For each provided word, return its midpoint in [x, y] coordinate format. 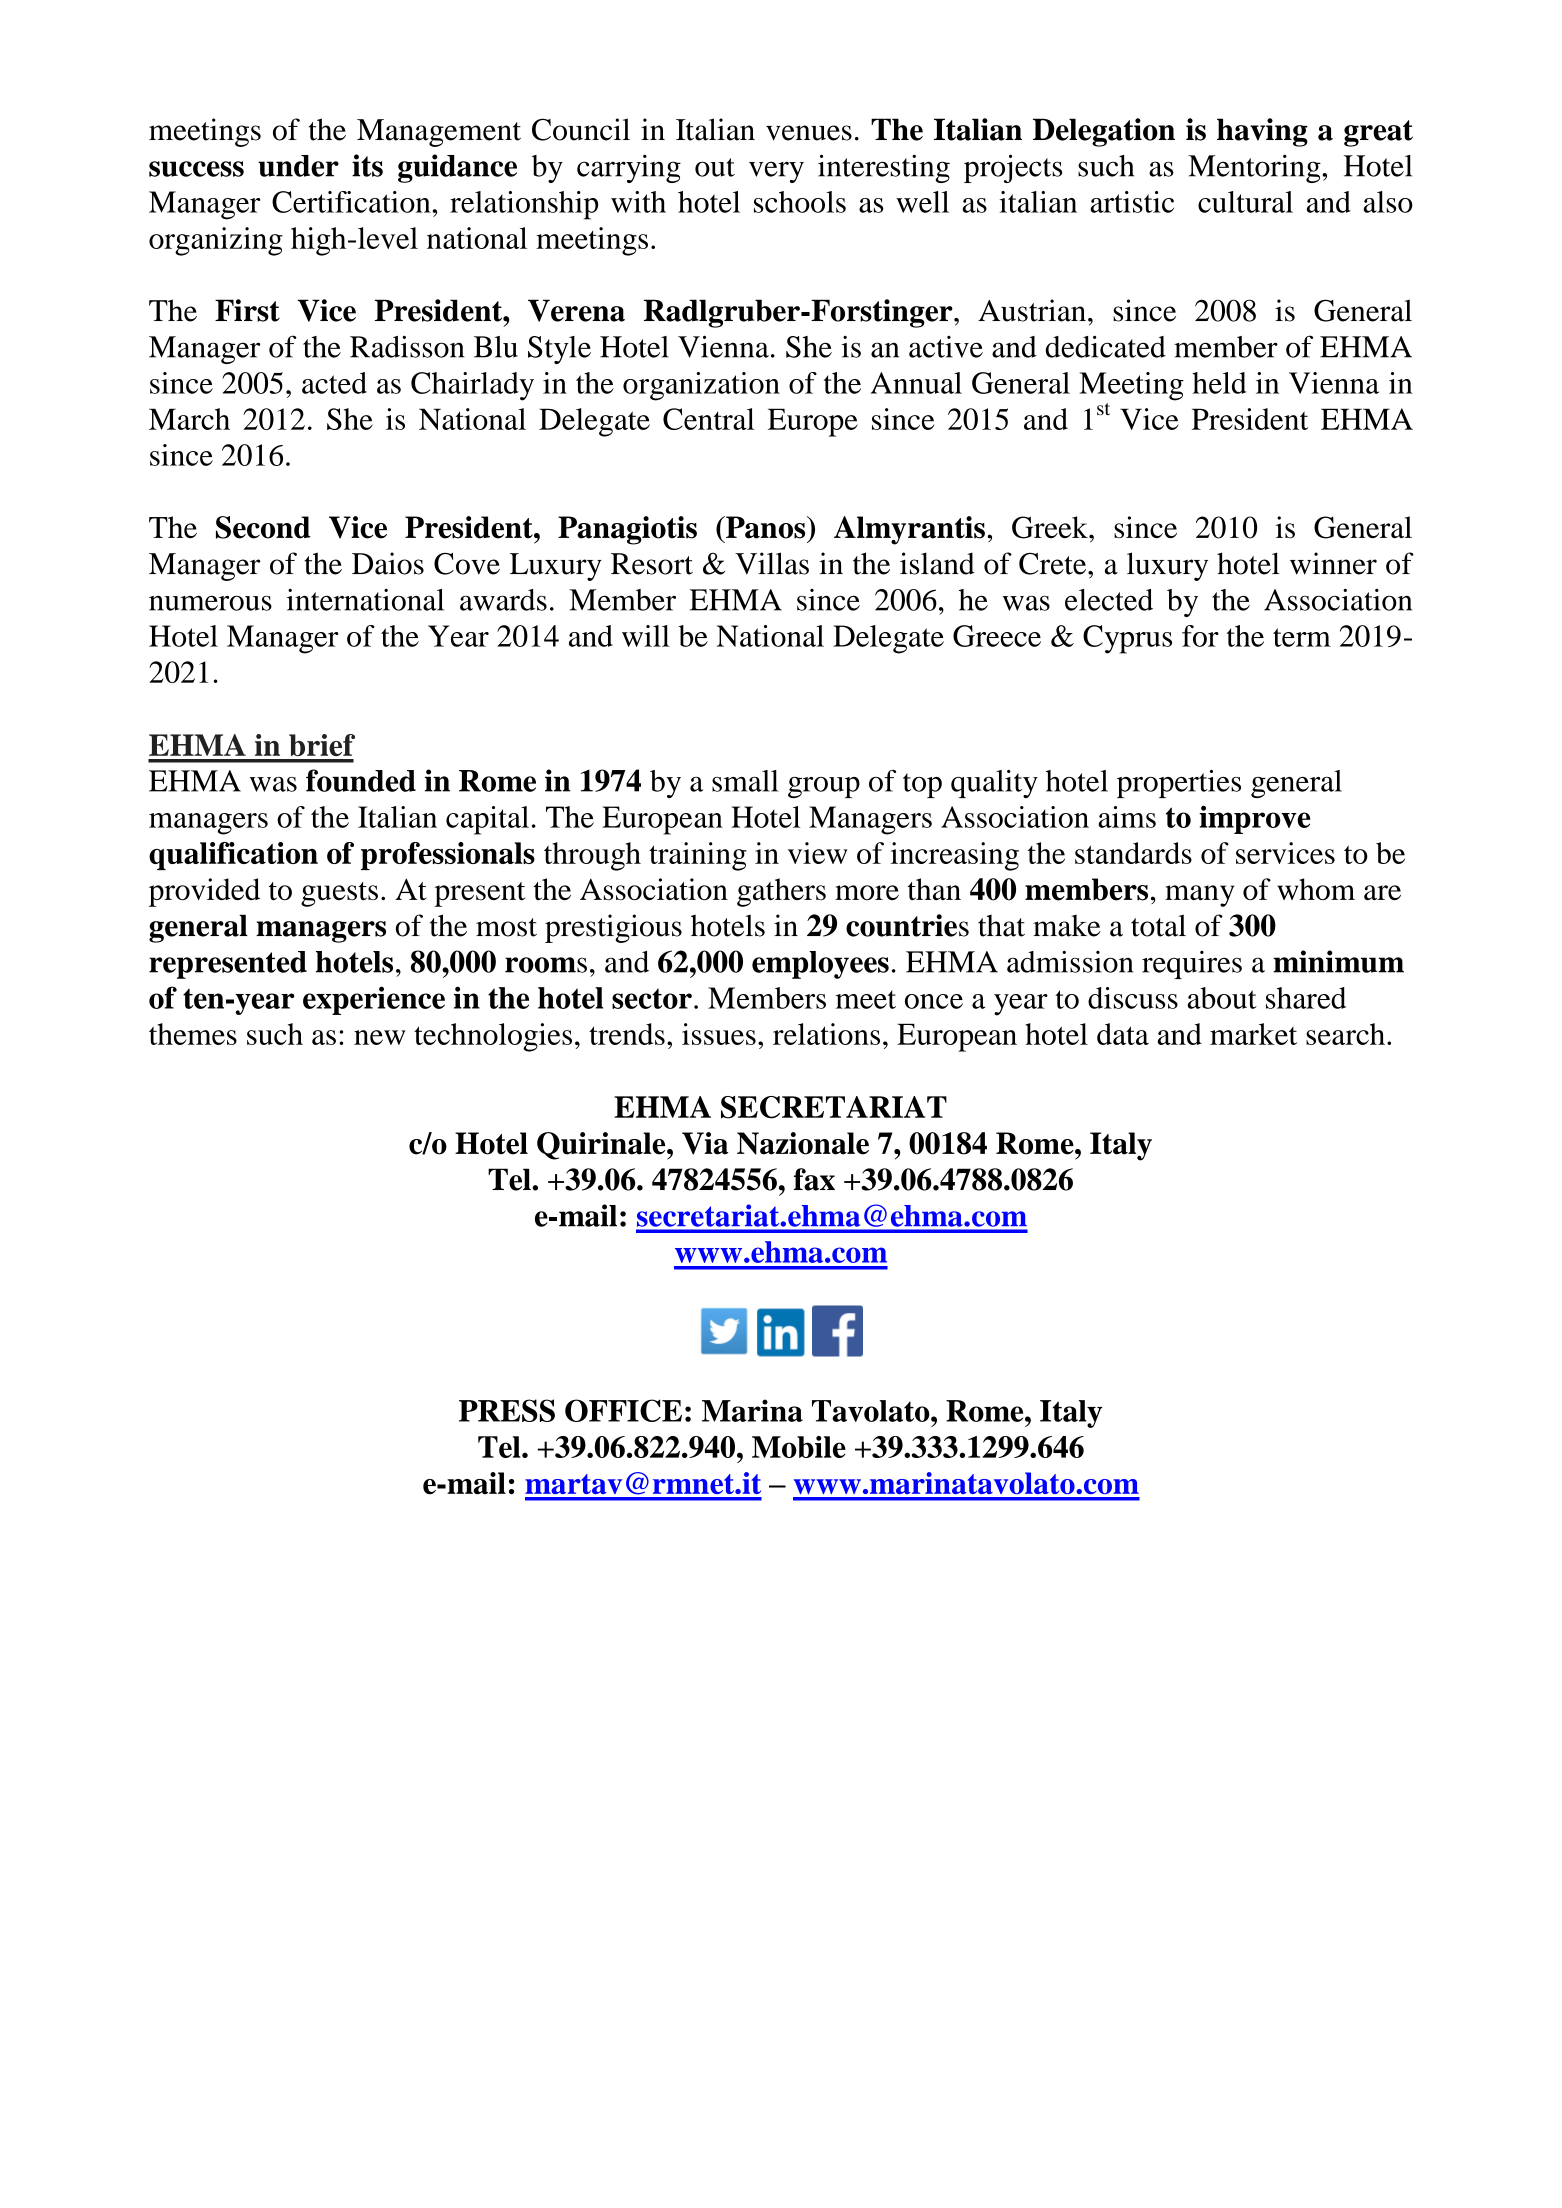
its [367, 165]
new [379, 1037]
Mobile [799, 1447]
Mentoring [1255, 168]
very [776, 172]
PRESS [507, 1410]
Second [263, 527]
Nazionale [803, 1143]
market [1253, 1034]
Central [709, 419]
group [824, 787]
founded [361, 780]
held [1219, 383]
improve [1255, 819]
